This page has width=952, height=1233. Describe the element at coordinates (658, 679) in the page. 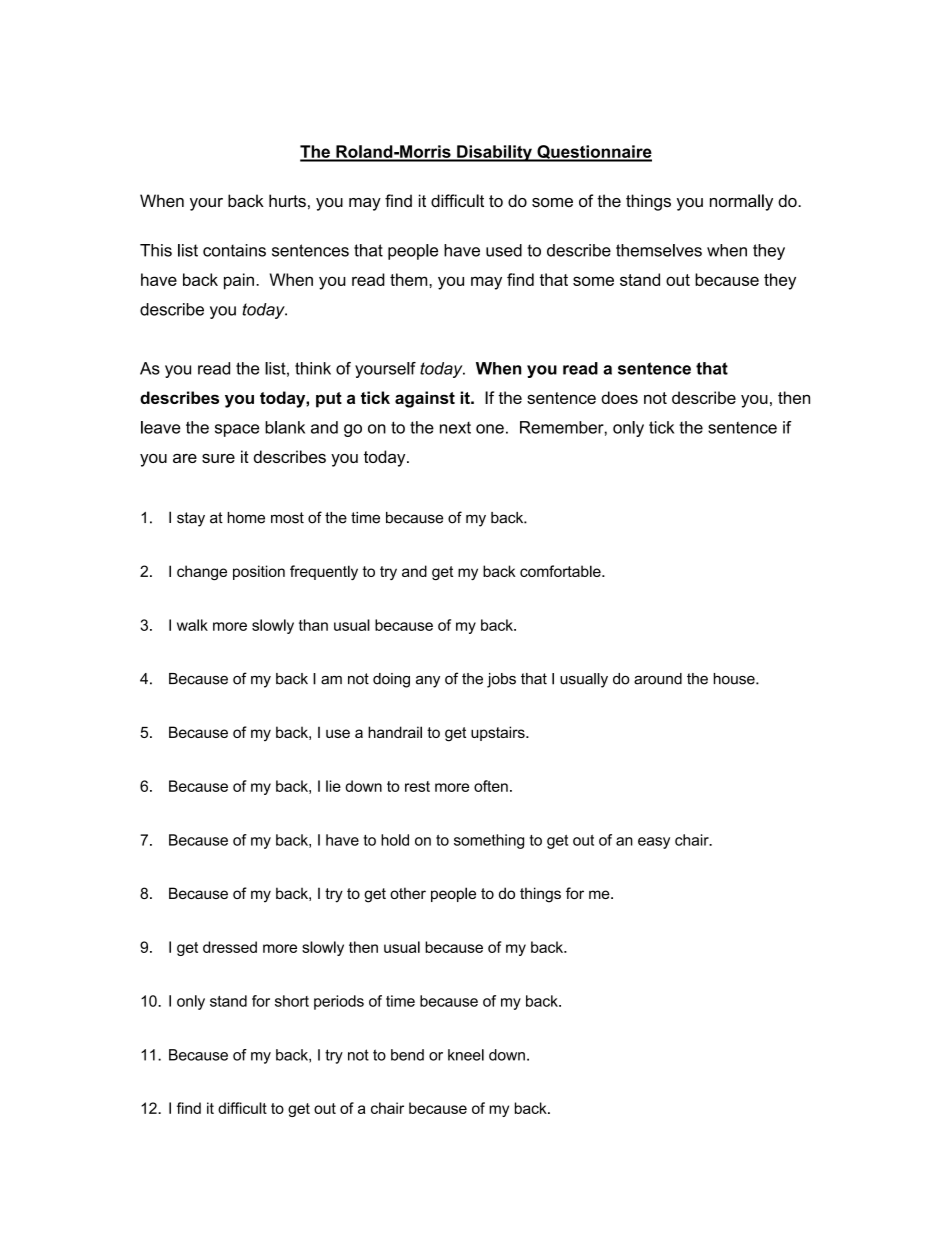

I see `around` at that location.
